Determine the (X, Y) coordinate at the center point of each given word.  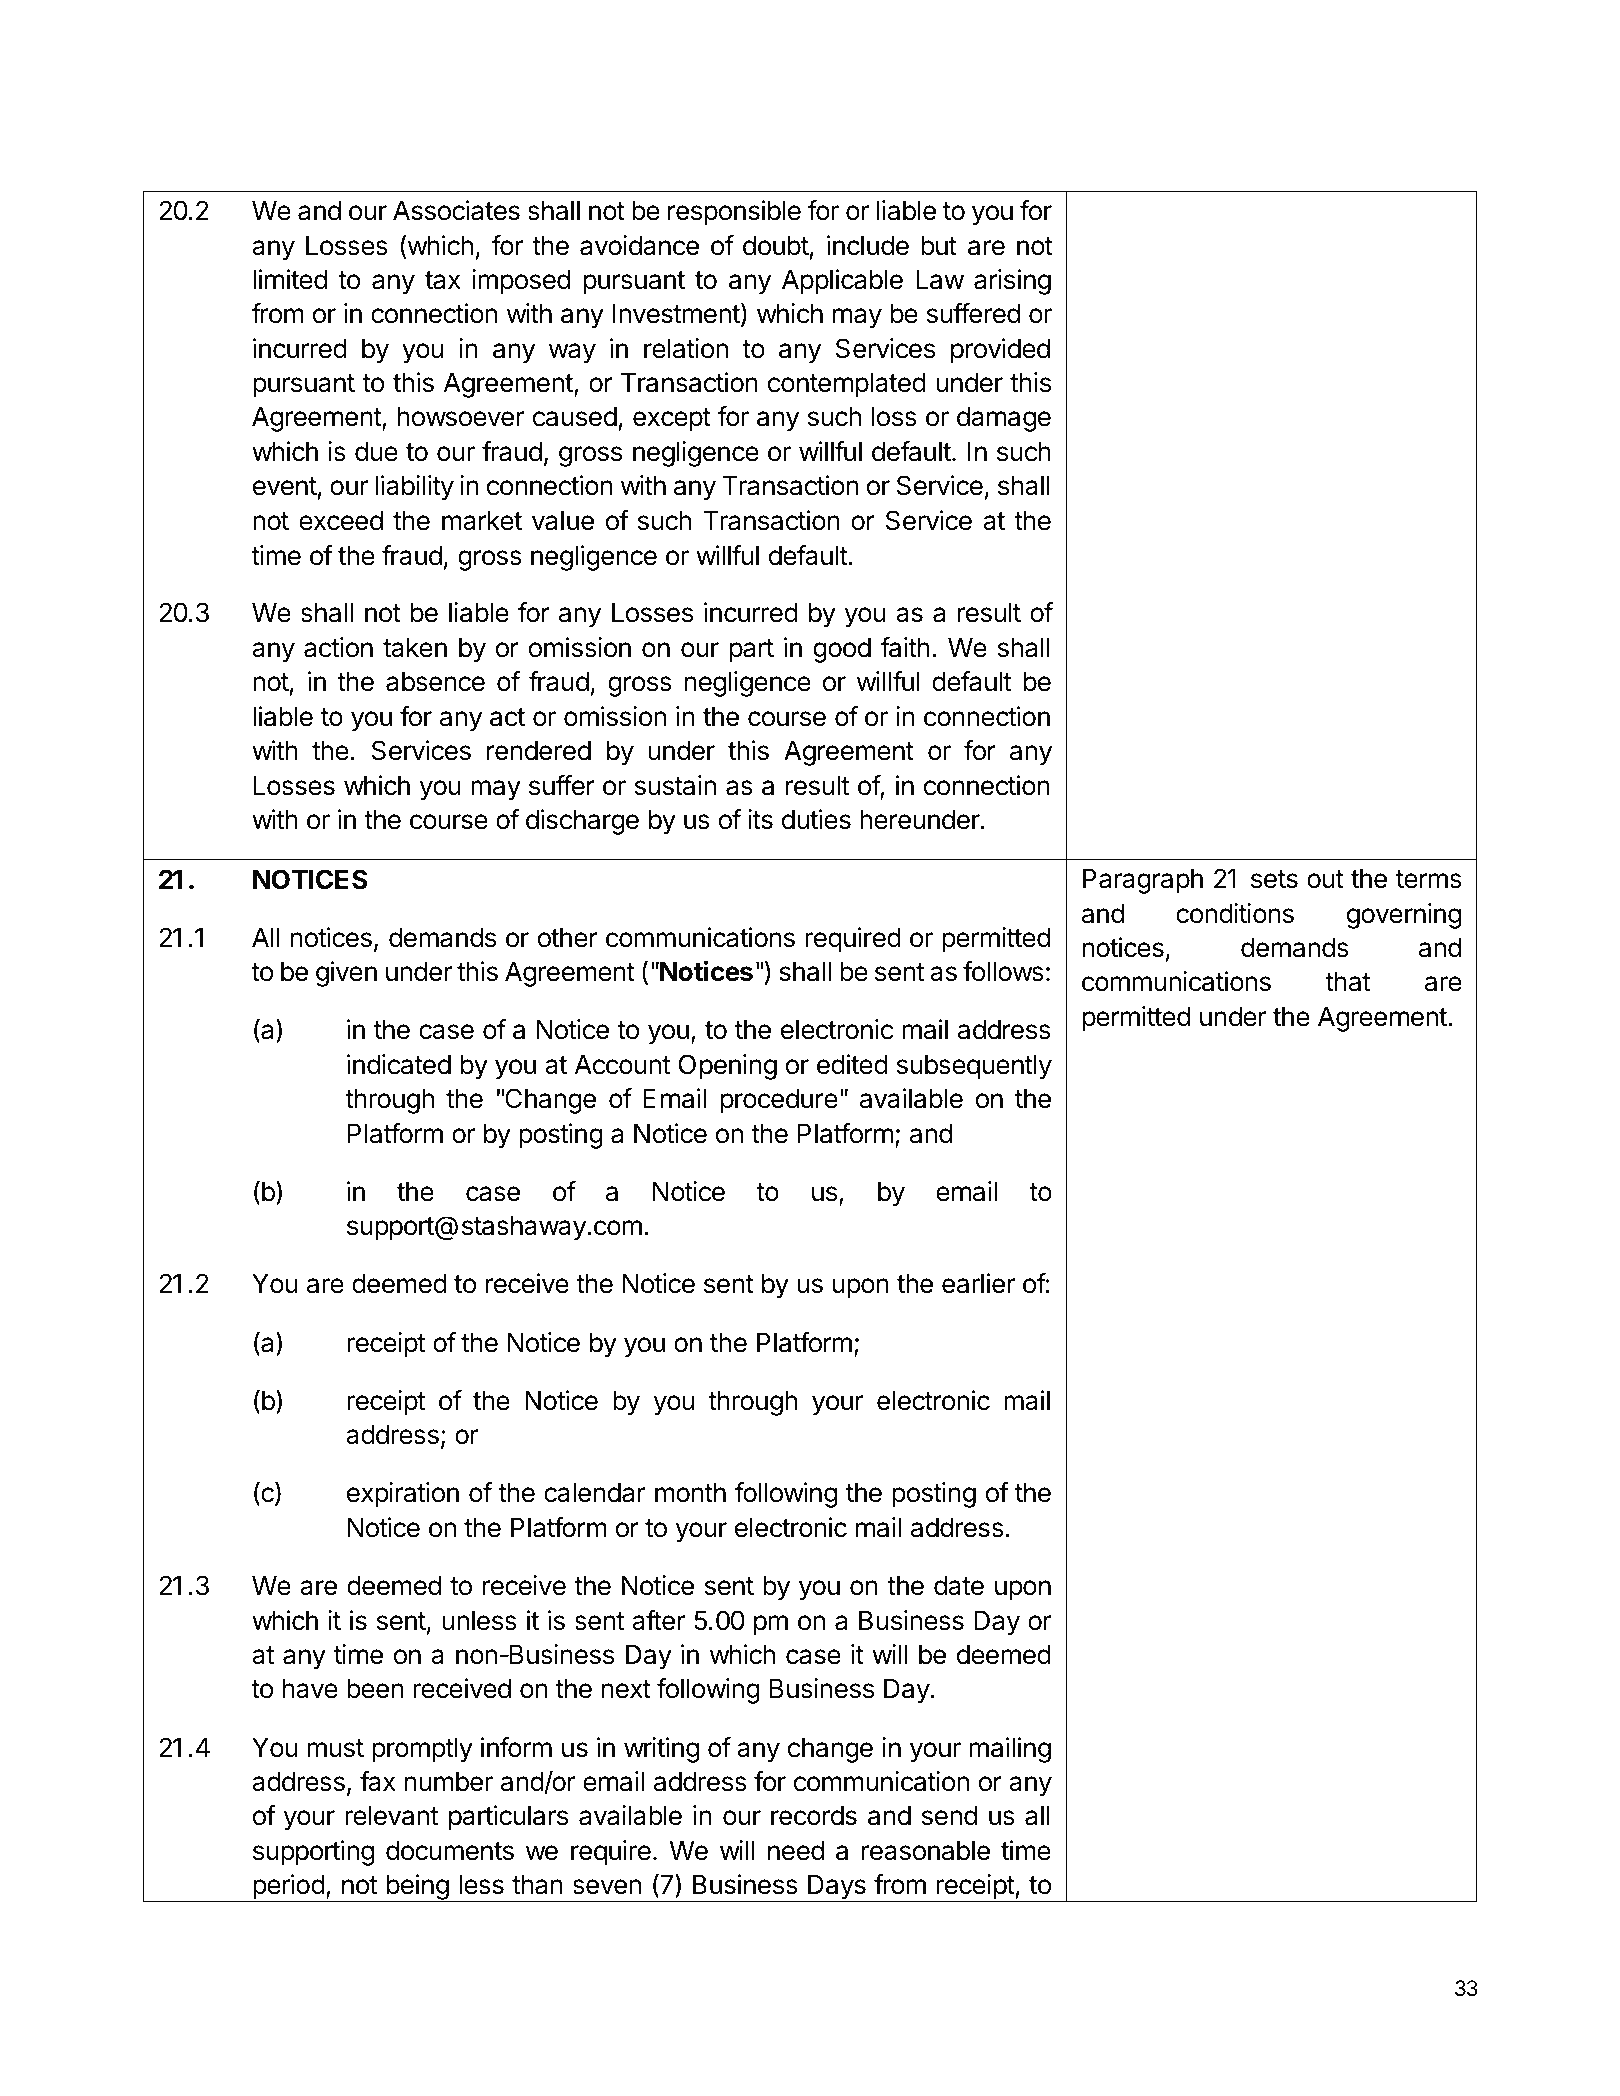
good (842, 650)
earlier (978, 1283)
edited (852, 1064)
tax (443, 280)
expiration (403, 1495)
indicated (399, 1064)
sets (1274, 879)
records (814, 1816)
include (868, 245)
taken (415, 648)
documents (450, 1851)
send (949, 1816)
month (690, 1493)
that (1348, 982)
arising (1012, 282)
